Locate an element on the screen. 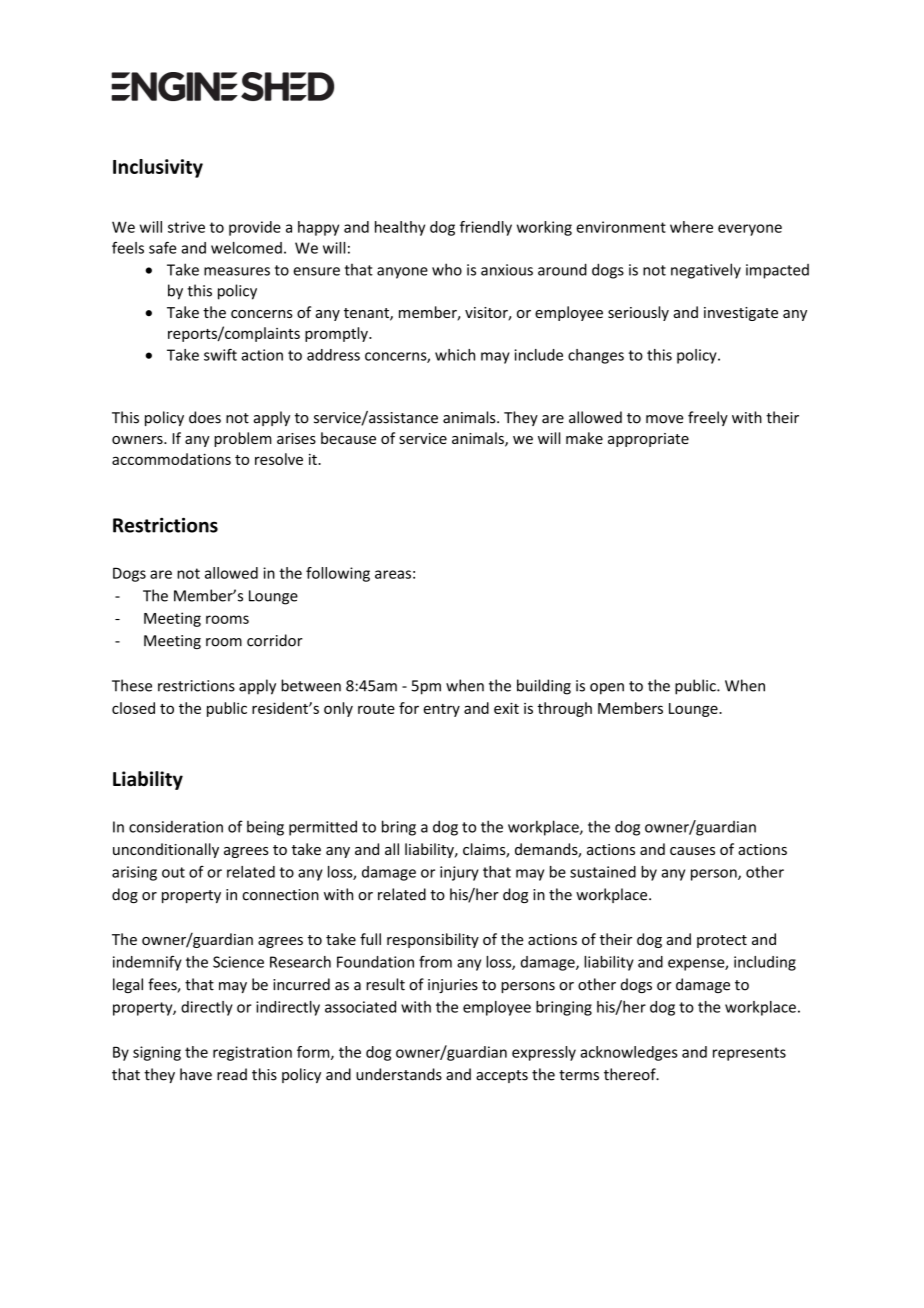  accepts is located at coordinates (502, 1076).
